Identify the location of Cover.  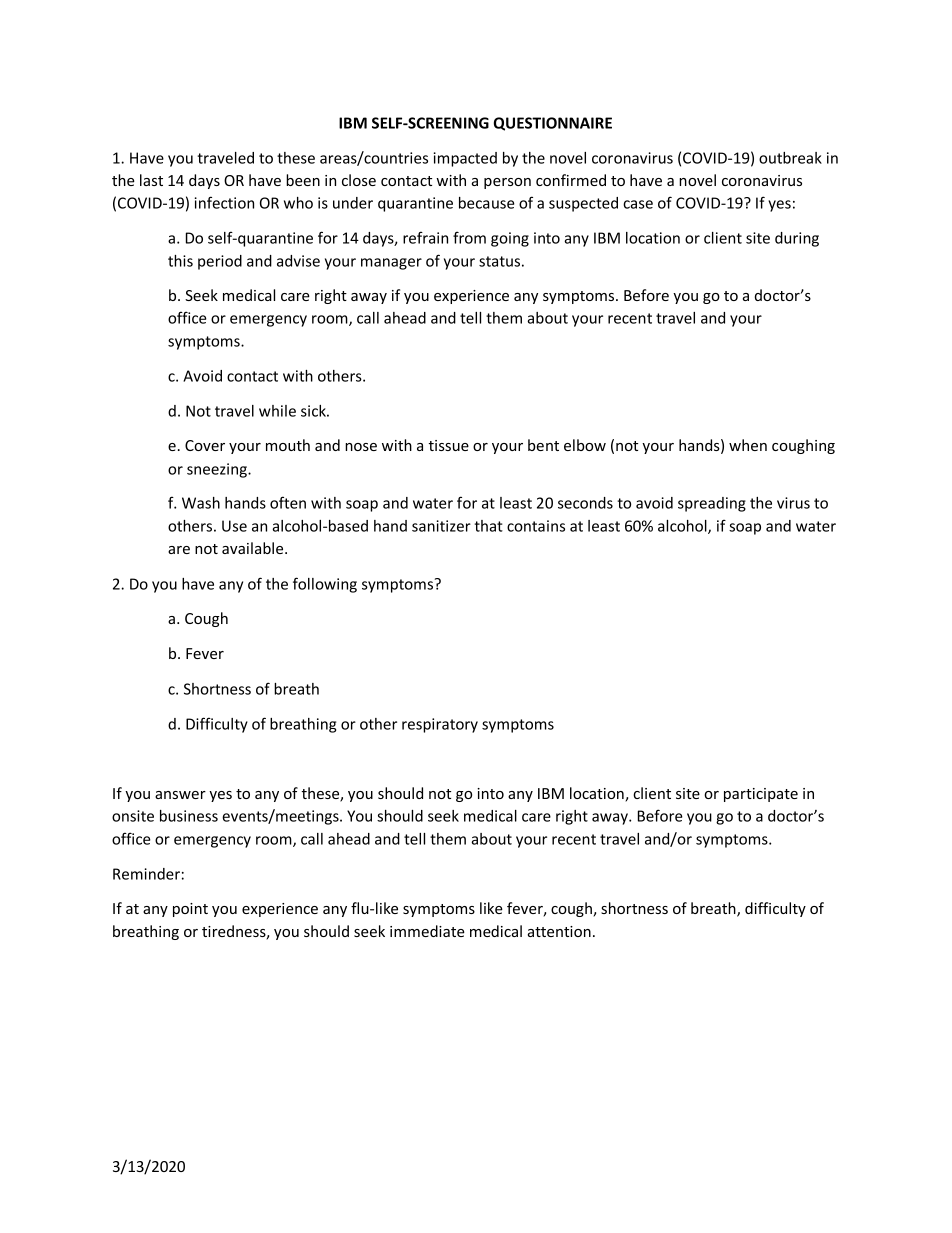
(205, 445).
